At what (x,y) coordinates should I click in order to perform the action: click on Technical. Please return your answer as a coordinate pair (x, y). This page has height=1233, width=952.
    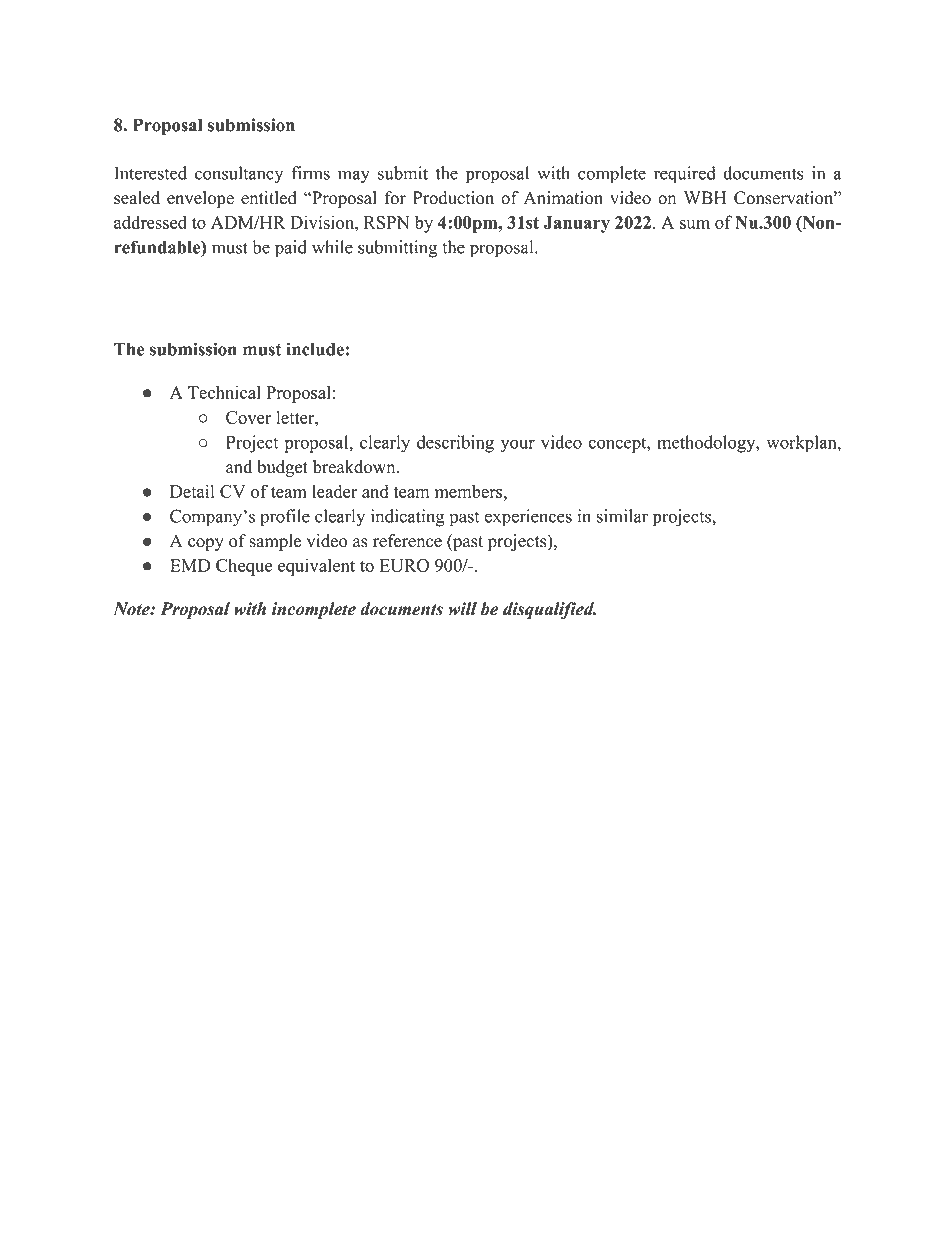
    Looking at the image, I should click on (224, 392).
